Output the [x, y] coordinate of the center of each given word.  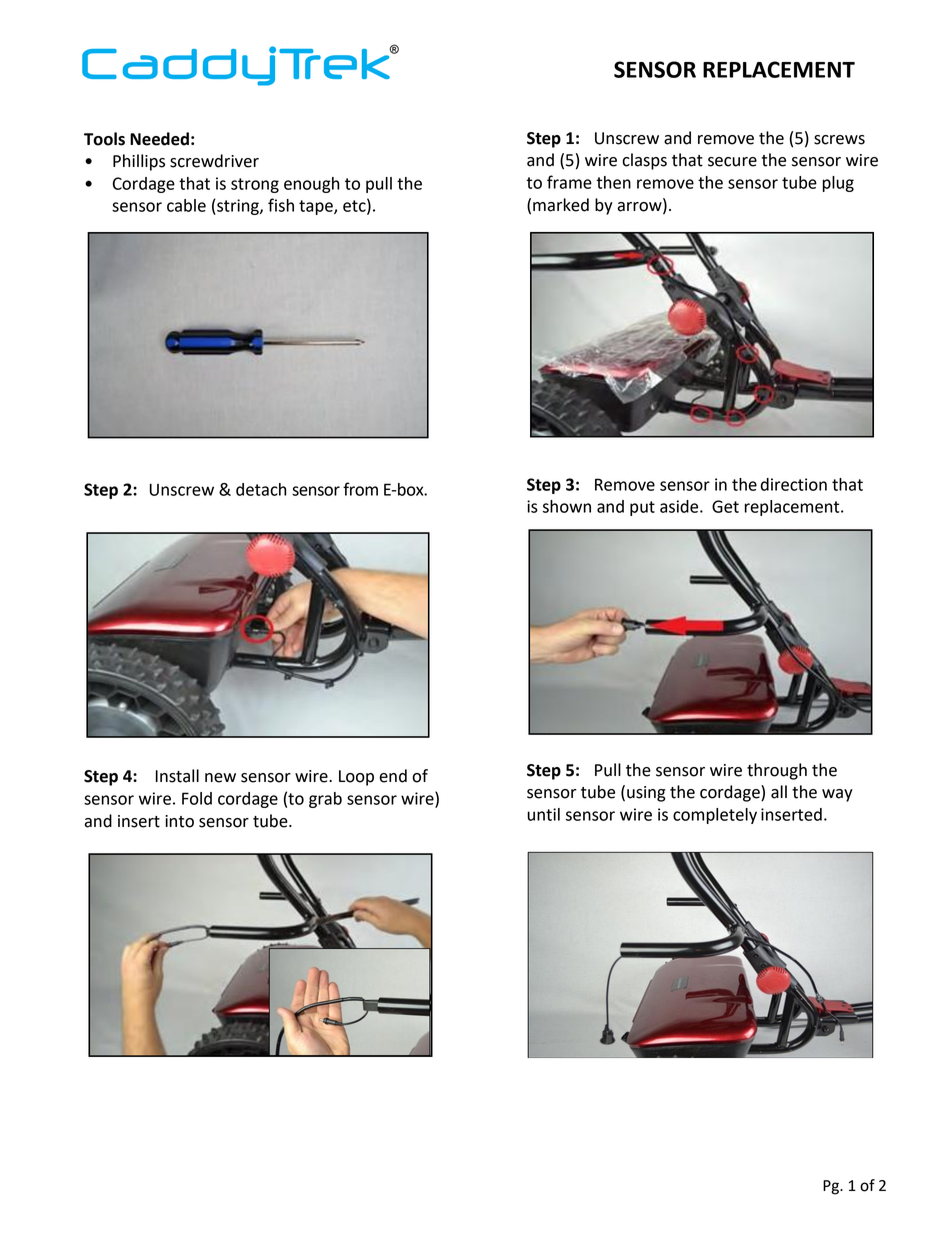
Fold [197, 798]
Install [177, 776]
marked [561, 205]
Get [725, 506]
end [393, 776]
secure [732, 162]
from [360, 489]
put [642, 508]
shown [567, 506]
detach [261, 489]
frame [569, 182]
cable [186, 205]
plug [838, 184]
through [777, 771]
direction [794, 484]
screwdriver [214, 161]
